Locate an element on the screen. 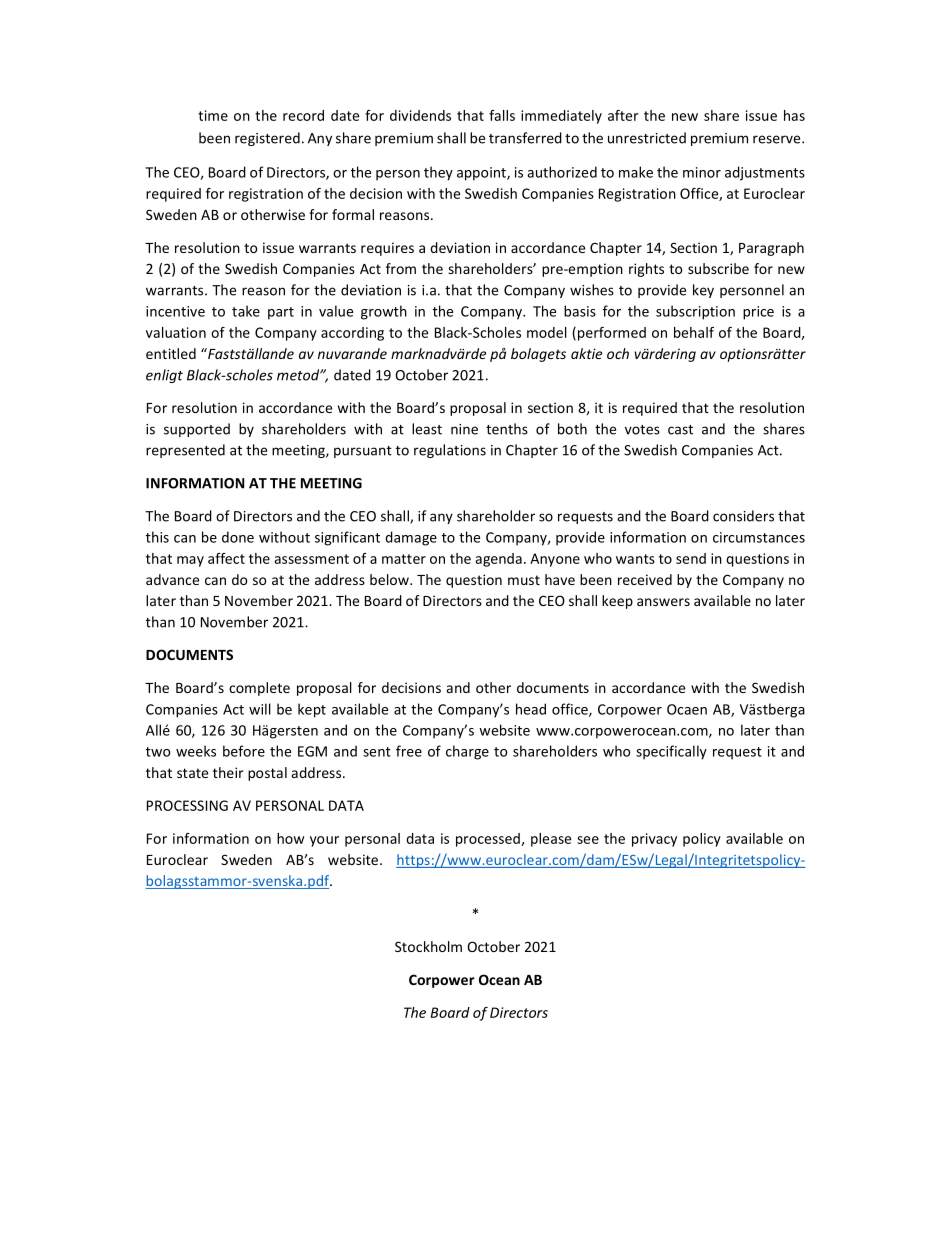 This screenshot has width=952, height=1233. considers is located at coordinates (743, 516).
